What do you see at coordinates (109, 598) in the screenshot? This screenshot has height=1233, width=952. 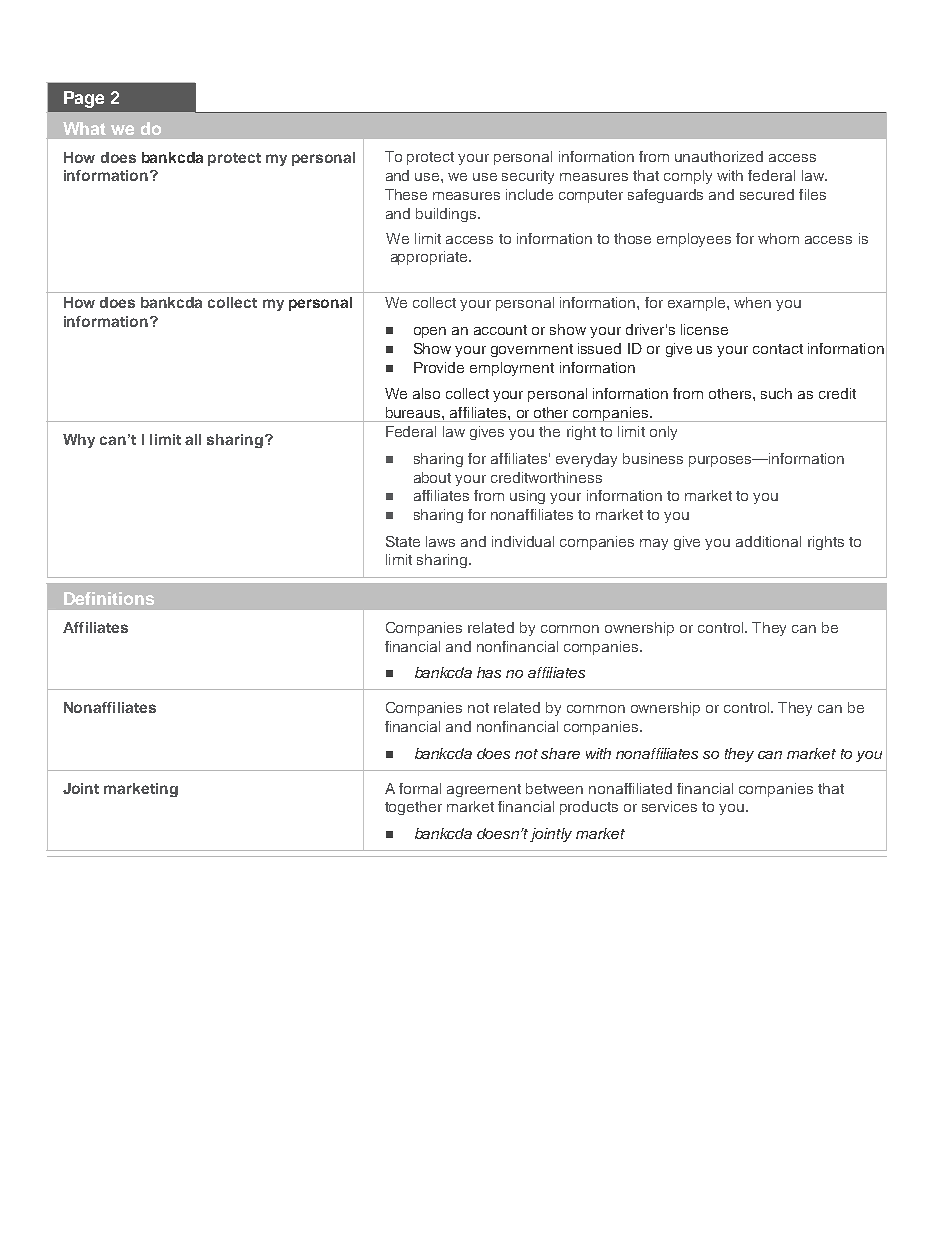 I see `Definitions` at bounding box center [109, 598].
